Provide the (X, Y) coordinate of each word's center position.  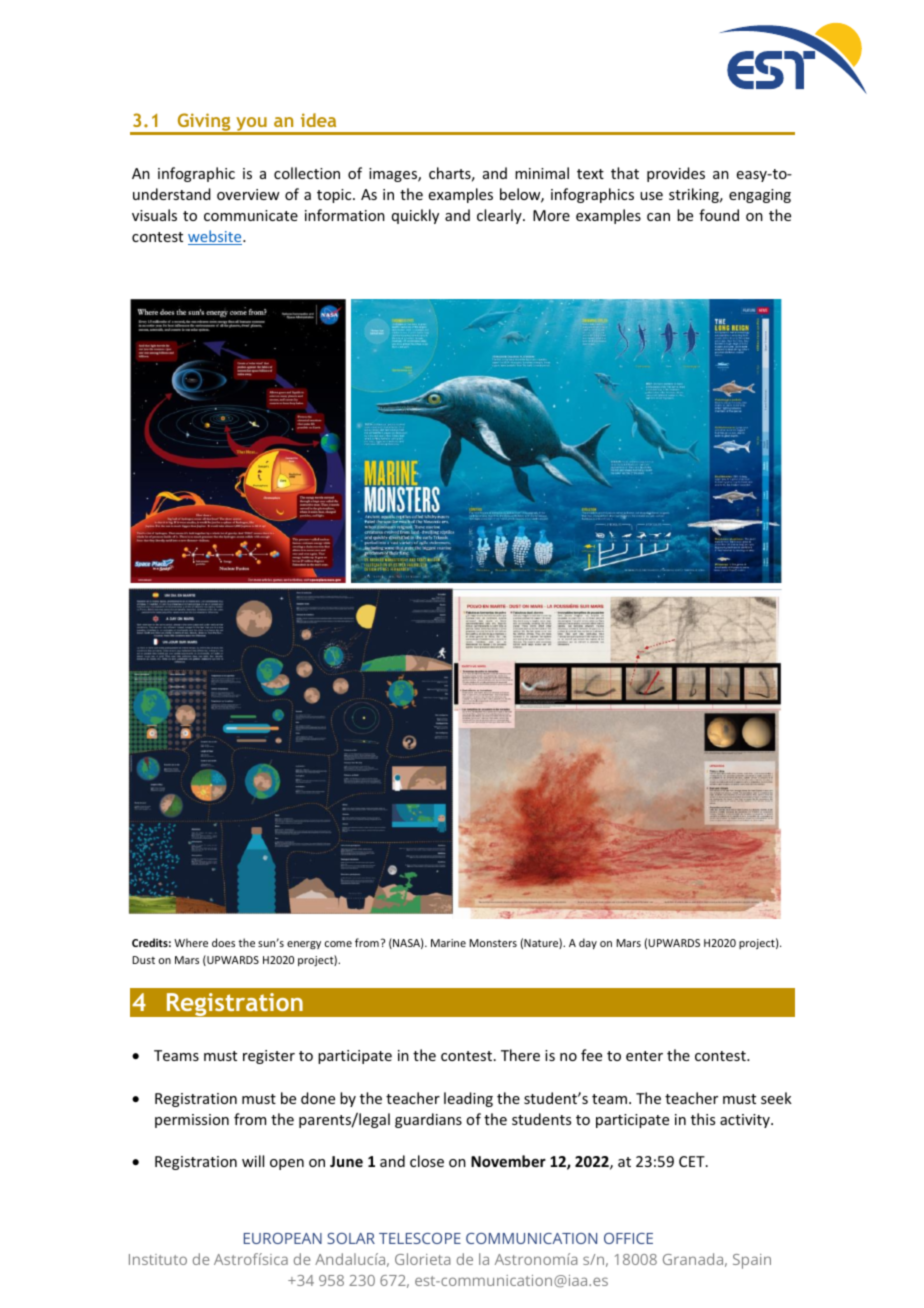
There (520, 1055)
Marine (448, 943)
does (223, 942)
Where (191, 942)
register (269, 1057)
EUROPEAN (283, 1238)
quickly (415, 216)
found (719, 215)
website (216, 237)
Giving (204, 123)
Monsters (493, 943)
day (588, 943)
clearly (500, 216)
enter (644, 1056)
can (658, 217)
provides (676, 174)
